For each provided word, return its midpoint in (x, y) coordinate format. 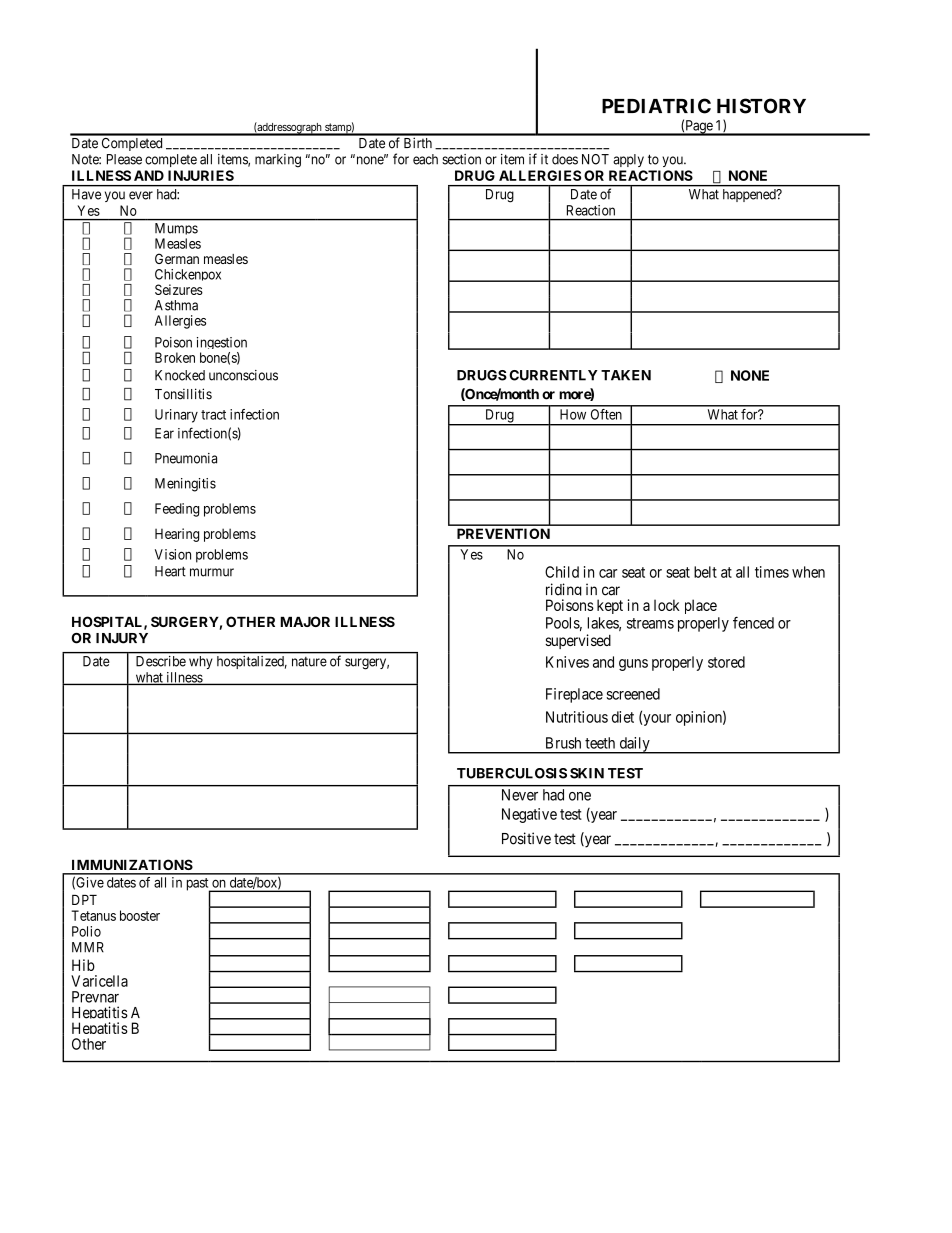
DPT (84, 900)
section (461, 159)
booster (140, 915)
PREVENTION (503, 533)
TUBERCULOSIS (512, 773)
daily (634, 745)
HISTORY (761, 106)
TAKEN (626, 375)
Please (124, 159)
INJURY (122, 638)
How (573, 414)
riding (564, 592)
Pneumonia (186, 458)
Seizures (179, 289)
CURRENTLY (553, 375)
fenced (753, 622)
